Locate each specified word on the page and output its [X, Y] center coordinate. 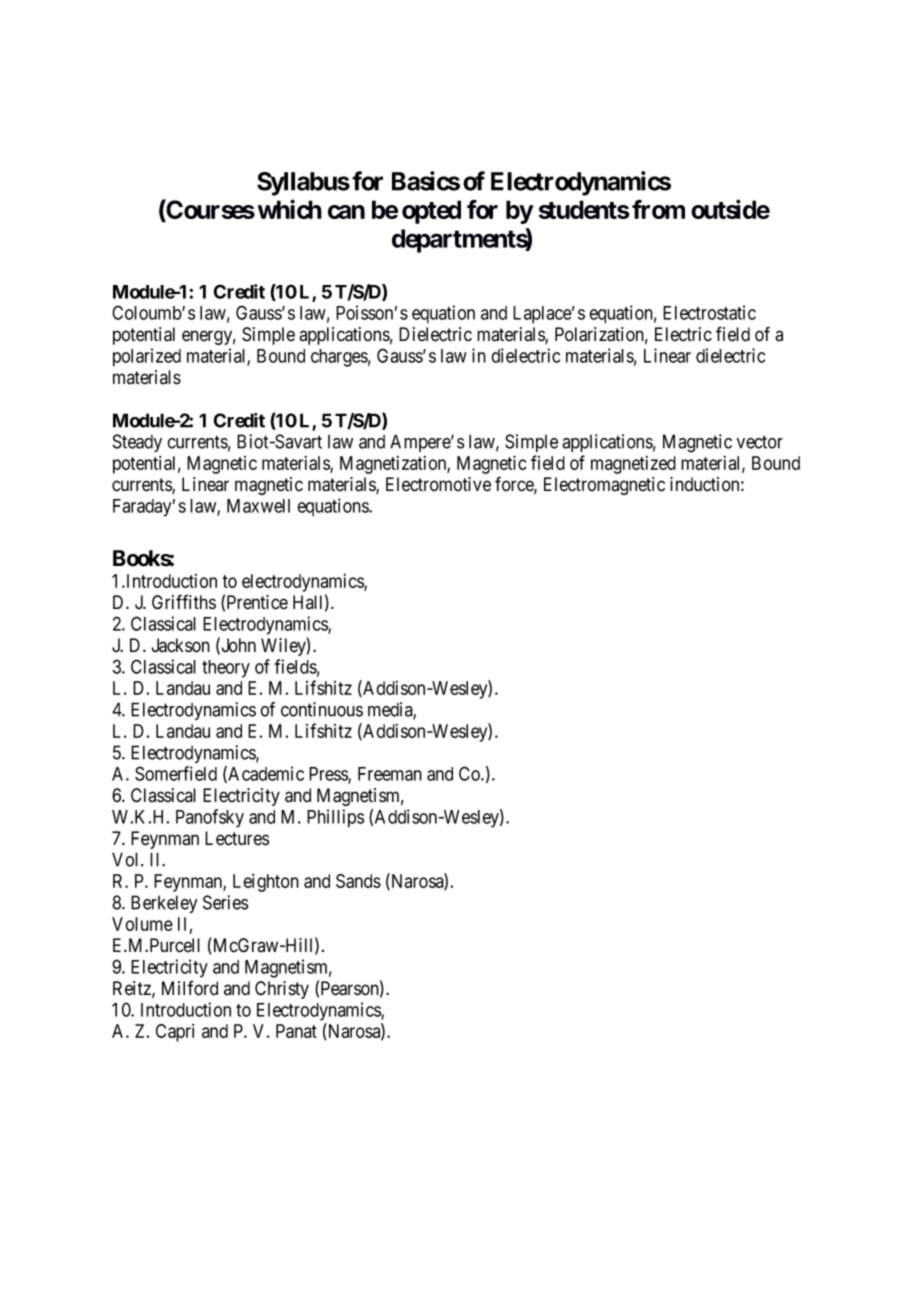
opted [431, 212]
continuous [322, 709]
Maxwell [258, 506]
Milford [190, 988]
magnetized [633, 465]
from [658, 209]
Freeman [390, 774]
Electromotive [438, 484]
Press [329, 775]
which [290, 209]
